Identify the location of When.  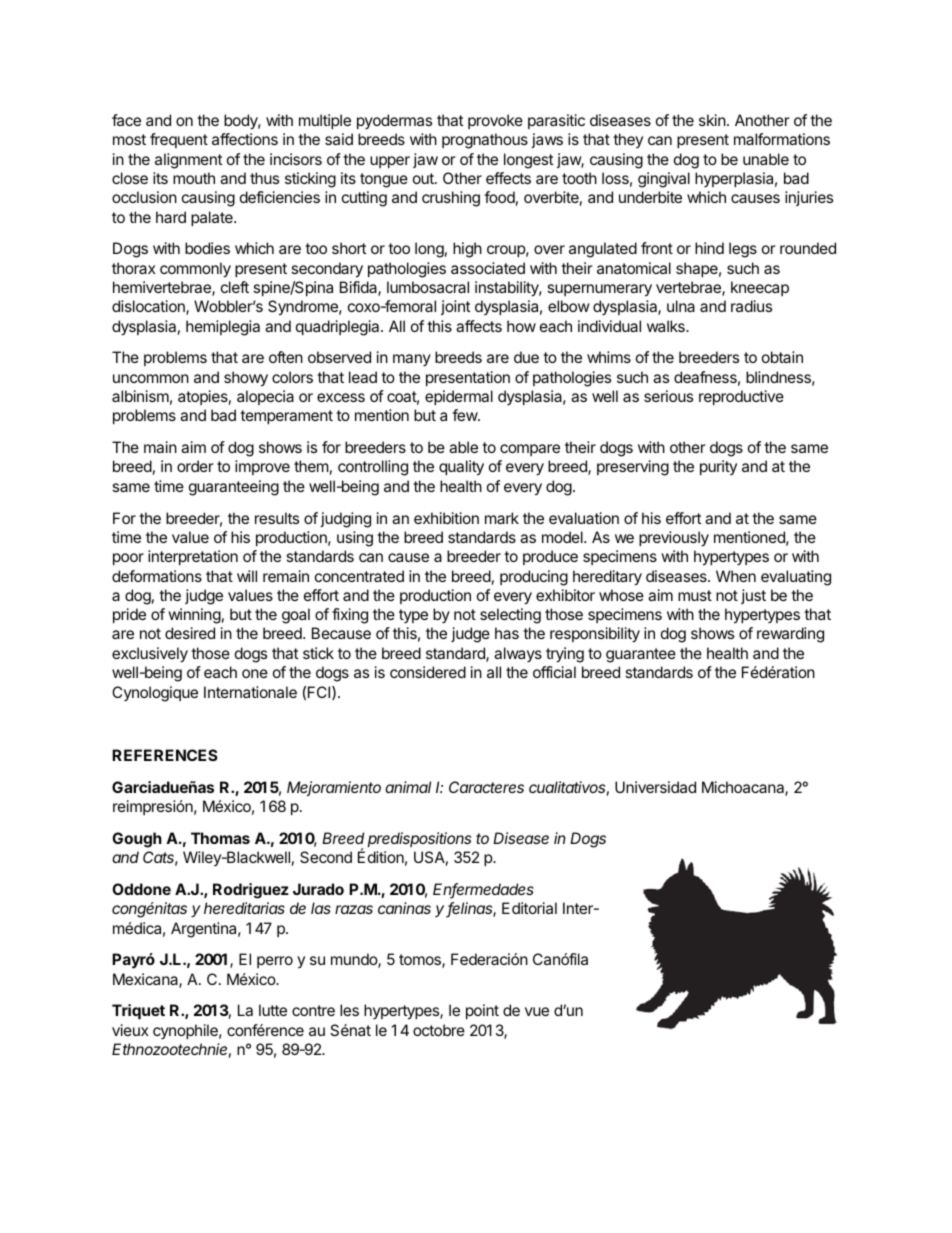
(736, 576).
